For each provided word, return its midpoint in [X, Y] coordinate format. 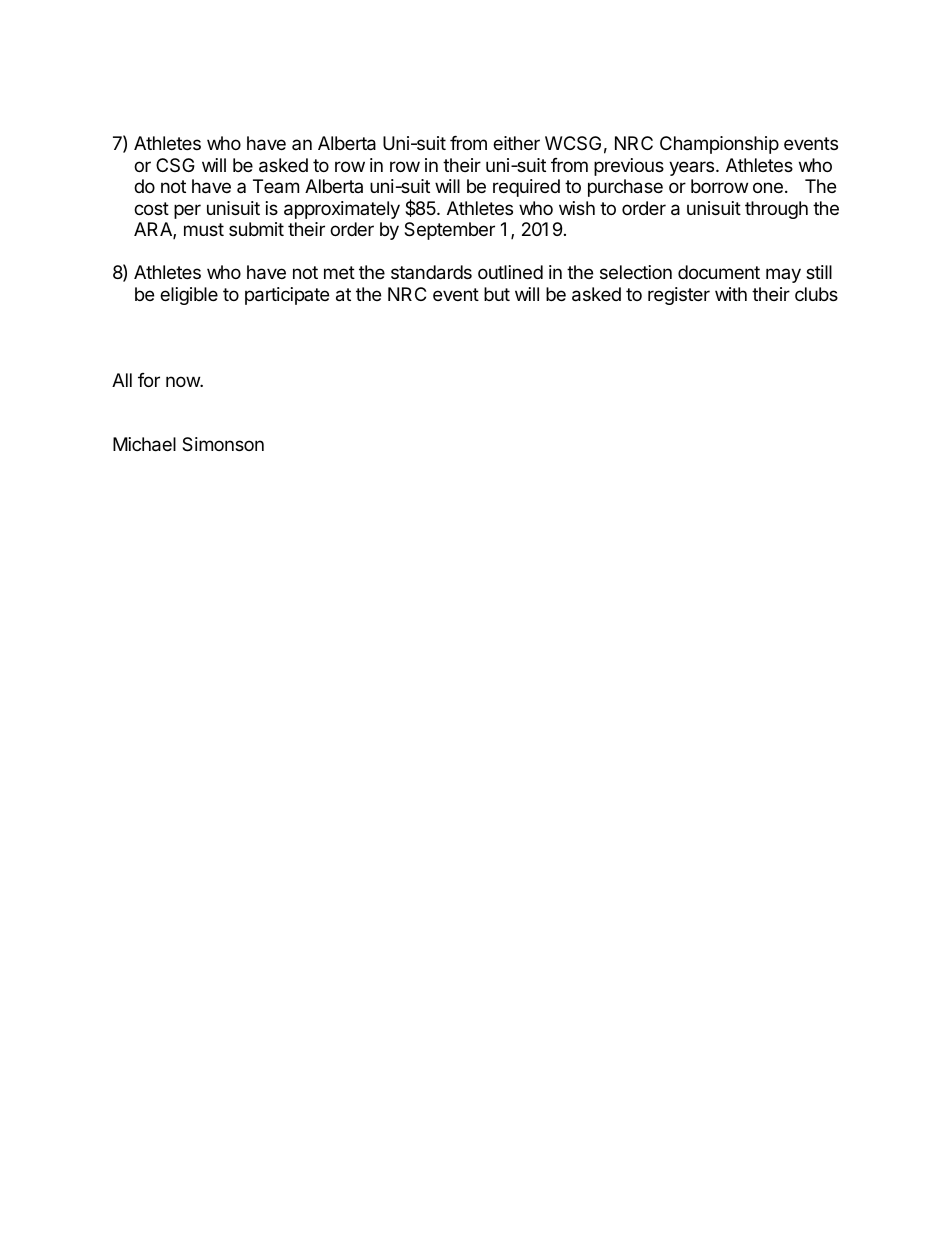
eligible [189, 296]
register [679, 296]
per [187, 211]
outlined [510, 272]
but [497, 294]
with [731, 294]
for [149, 380]
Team [276, 186]
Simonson [223, 444]
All [122, 380]
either [516, 143]
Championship [719, 145]
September [449, 231]
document [719, 272]
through [776, 210]
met [339, 272]
